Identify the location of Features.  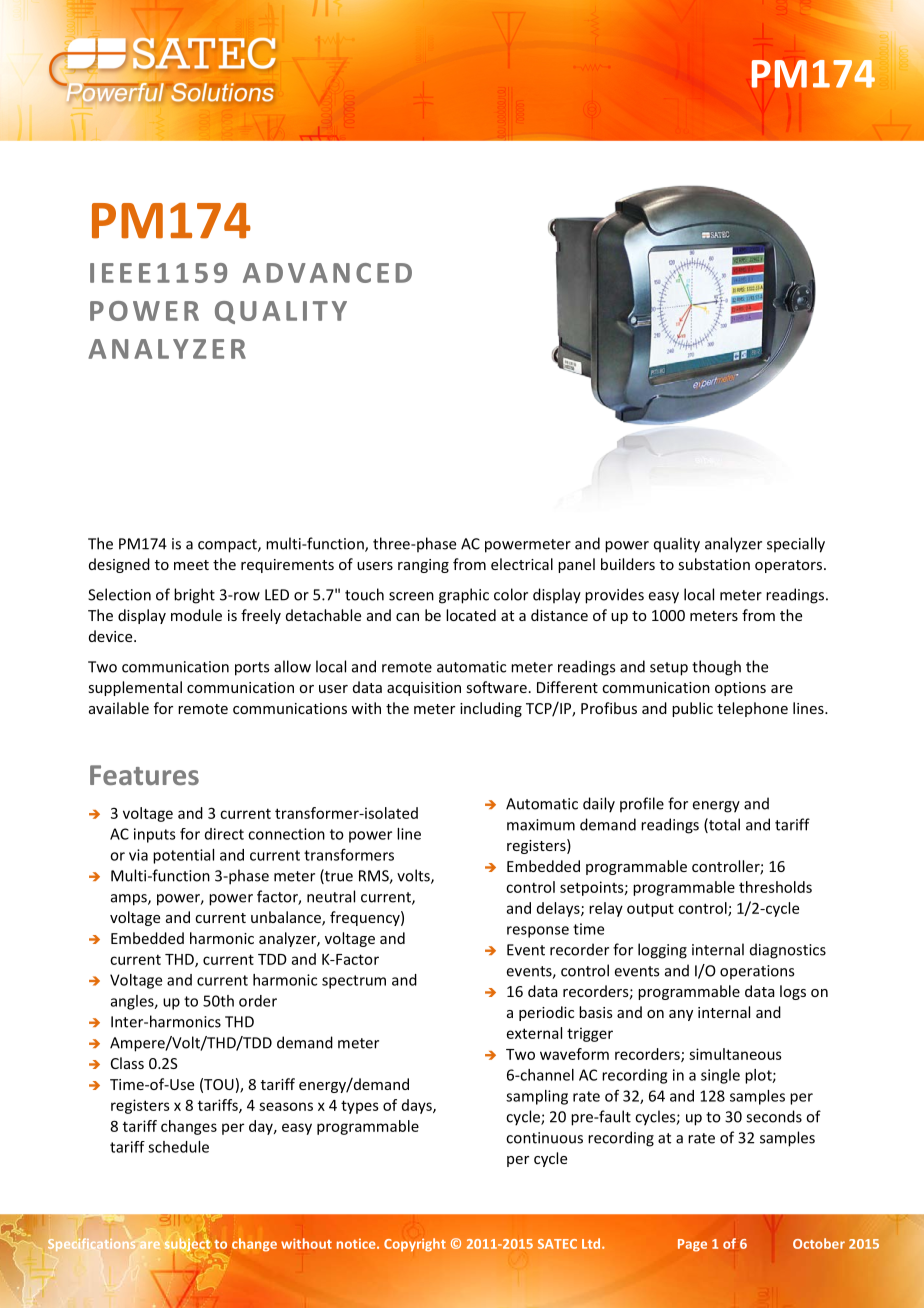
(144, 775).
